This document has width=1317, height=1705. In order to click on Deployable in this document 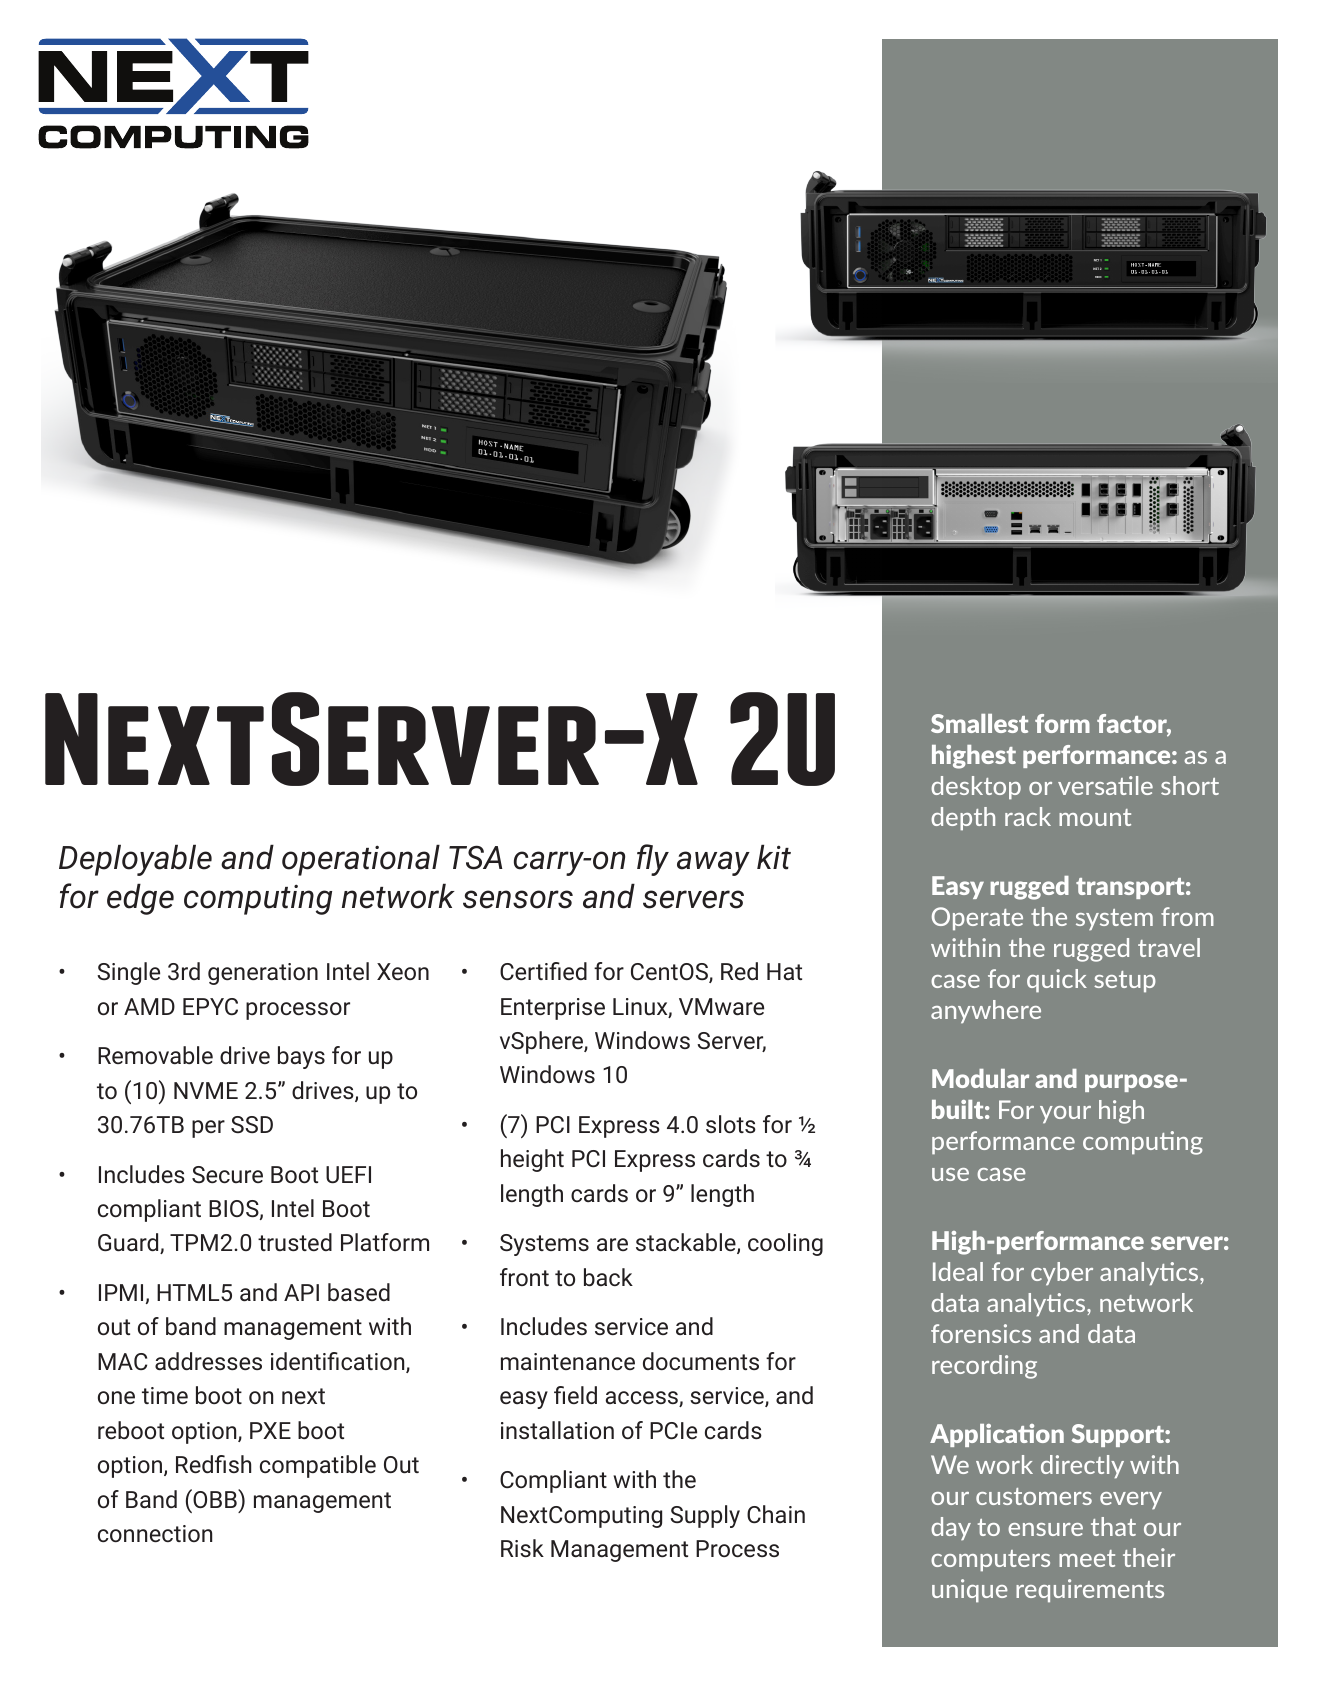, I will do `click(135, 860)`.
